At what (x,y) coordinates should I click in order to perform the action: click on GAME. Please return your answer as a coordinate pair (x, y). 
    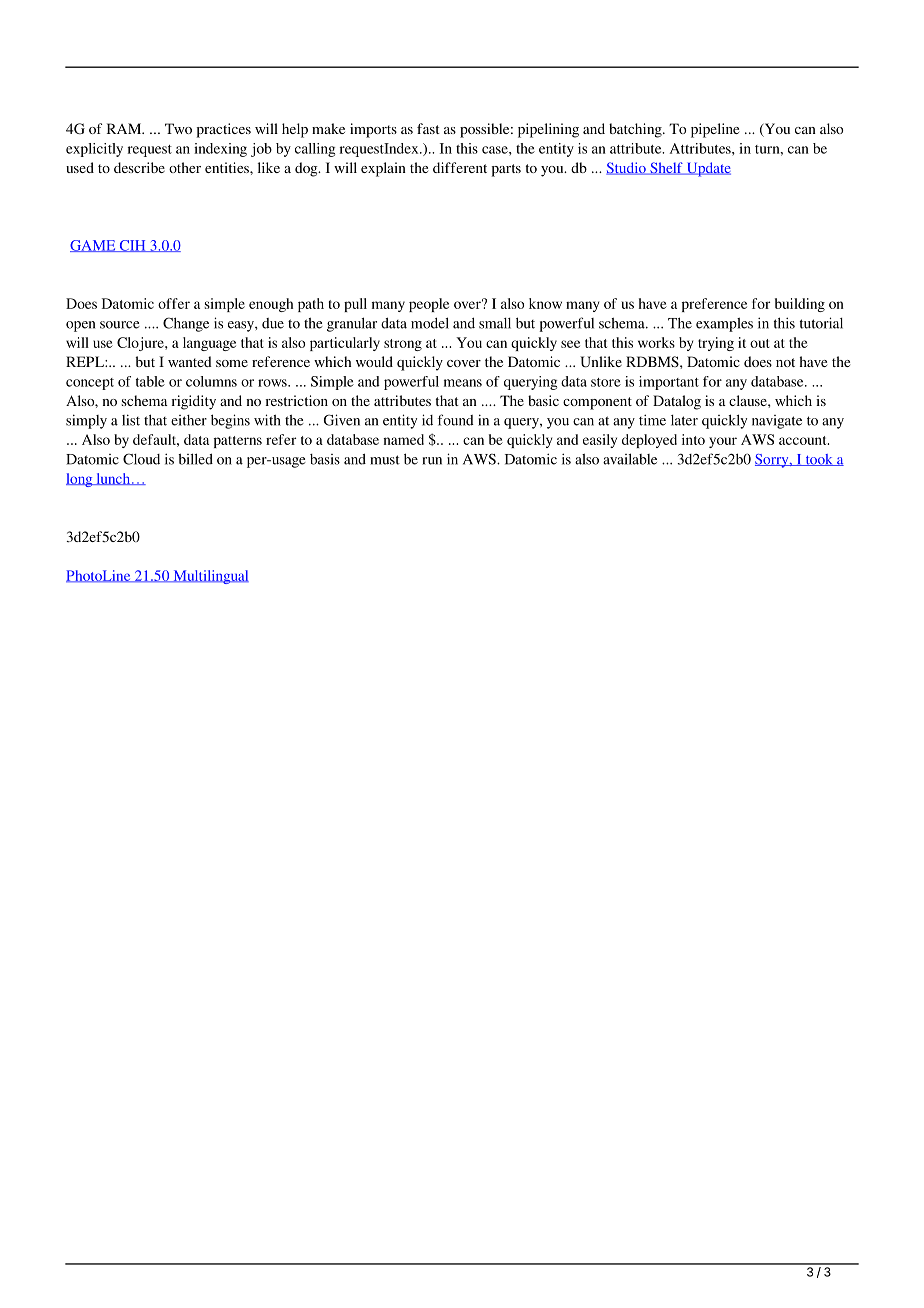
    Looking at the image, I should click on (94, 246).
